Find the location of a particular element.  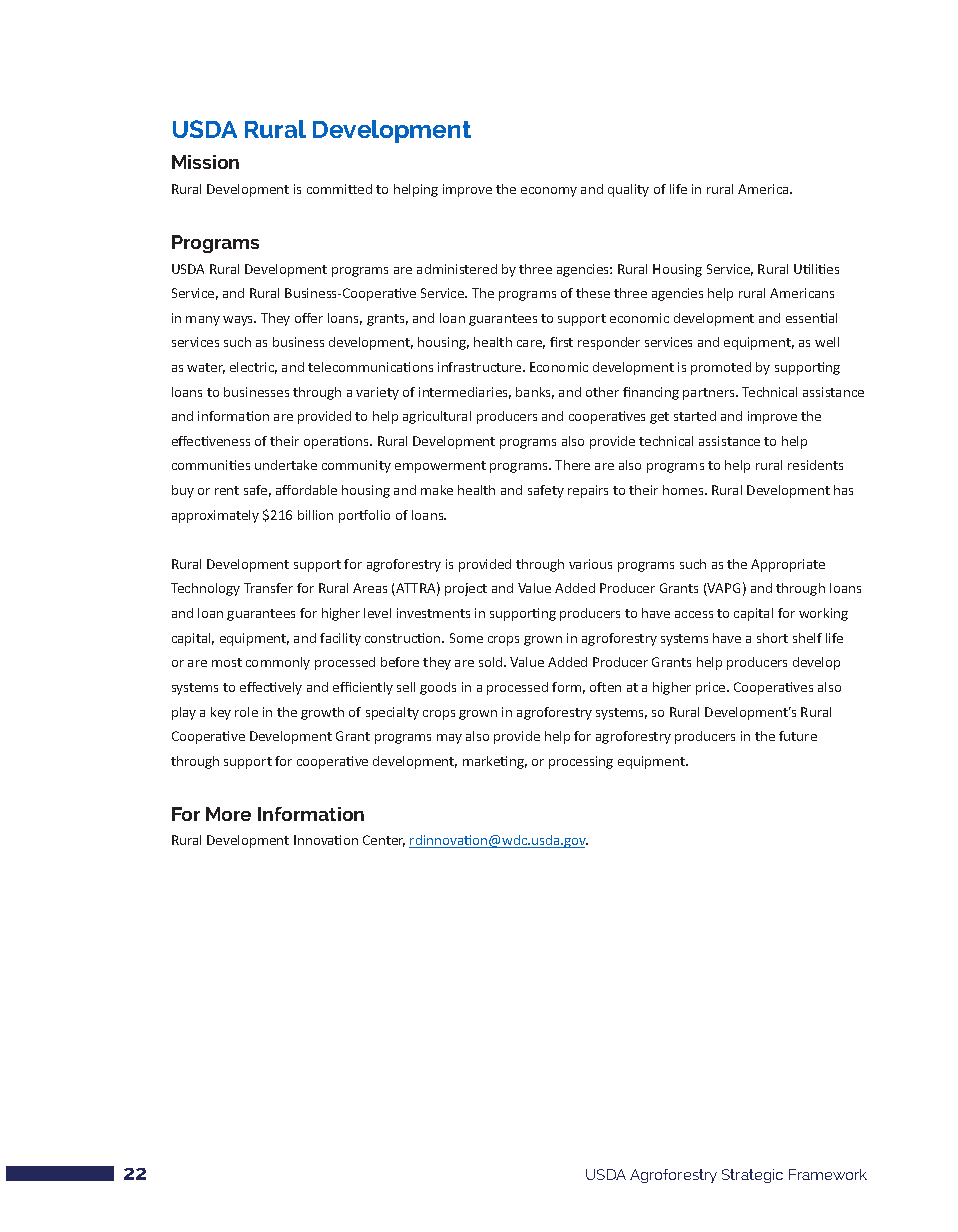

Utilities is located at coordinates (816, 269).
